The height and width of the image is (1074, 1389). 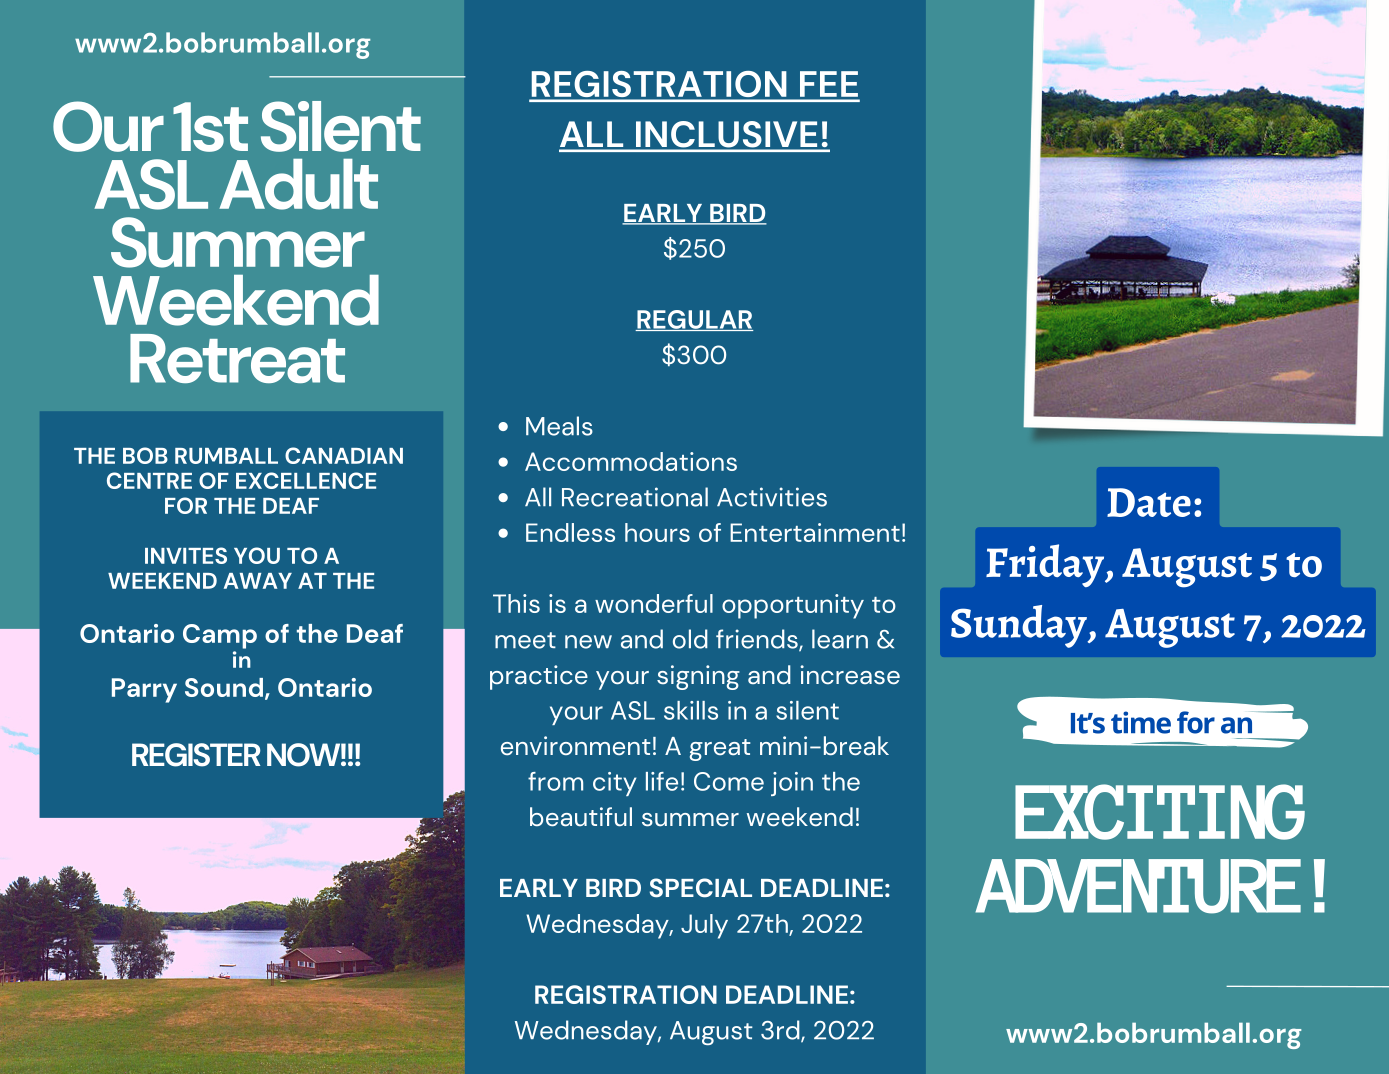 I want to click on Date, so click(x=1149, y=502).
